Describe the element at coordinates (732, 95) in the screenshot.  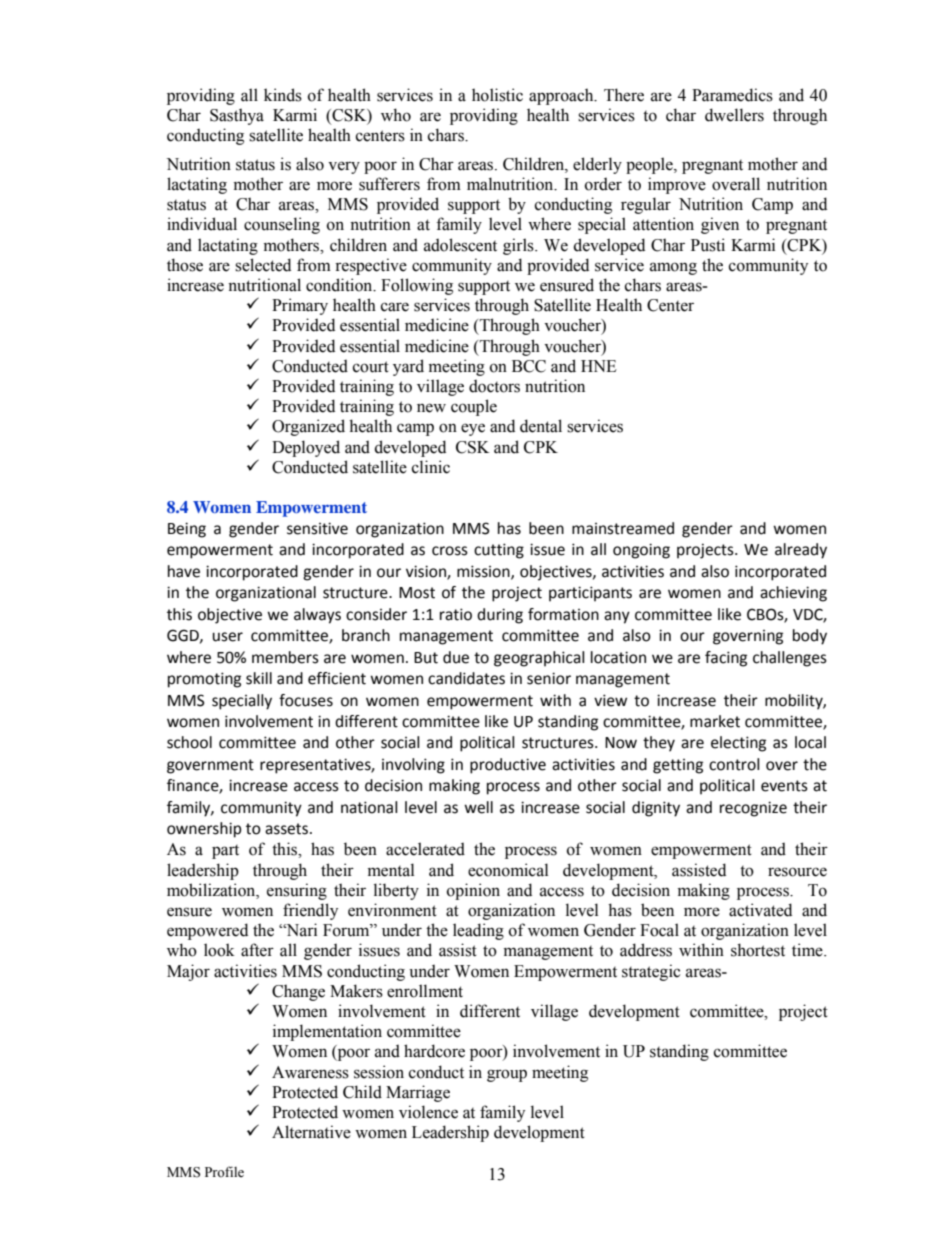
I see `Paramedics` at that location.
